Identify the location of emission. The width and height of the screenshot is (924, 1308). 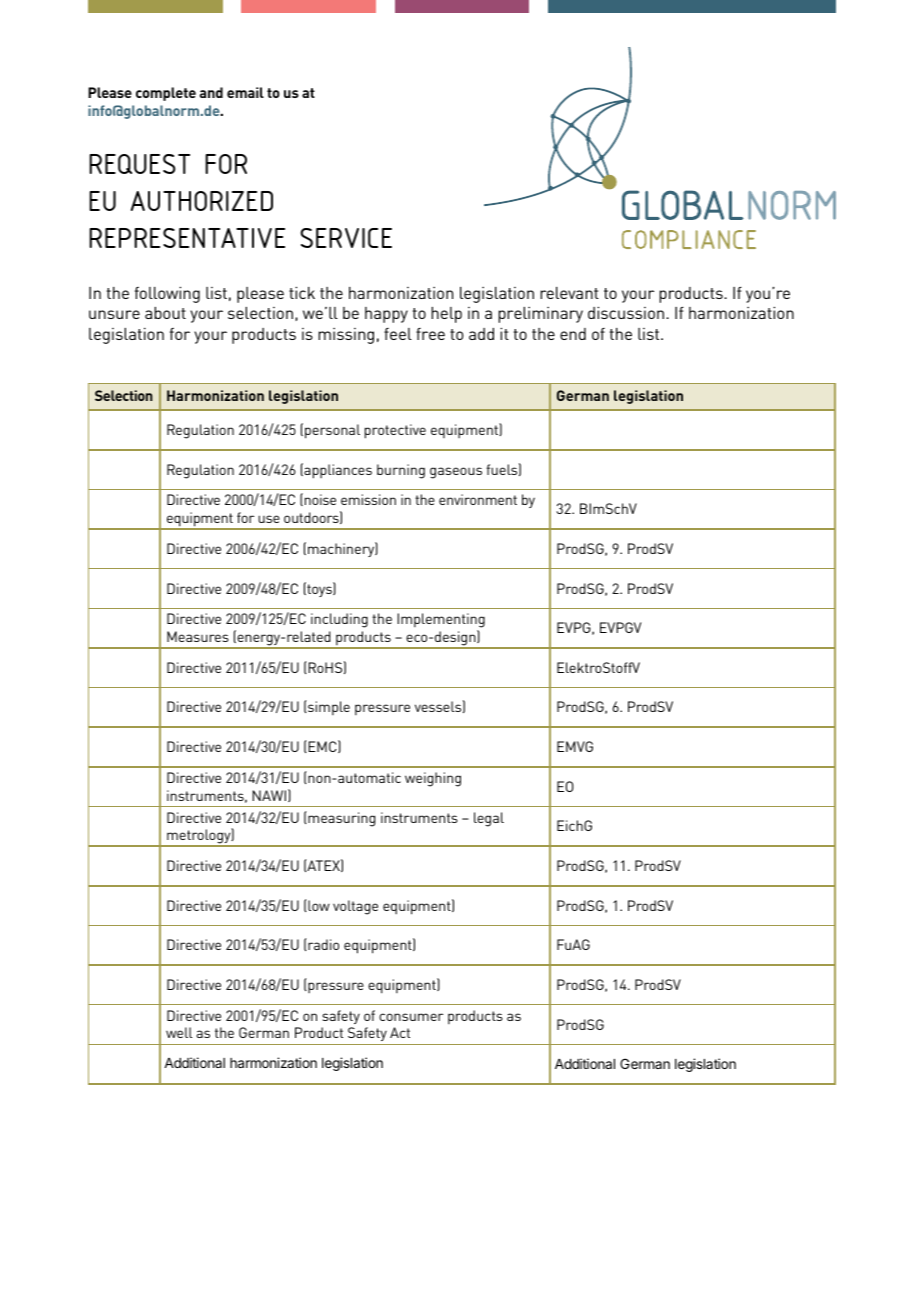
(368, 499).
